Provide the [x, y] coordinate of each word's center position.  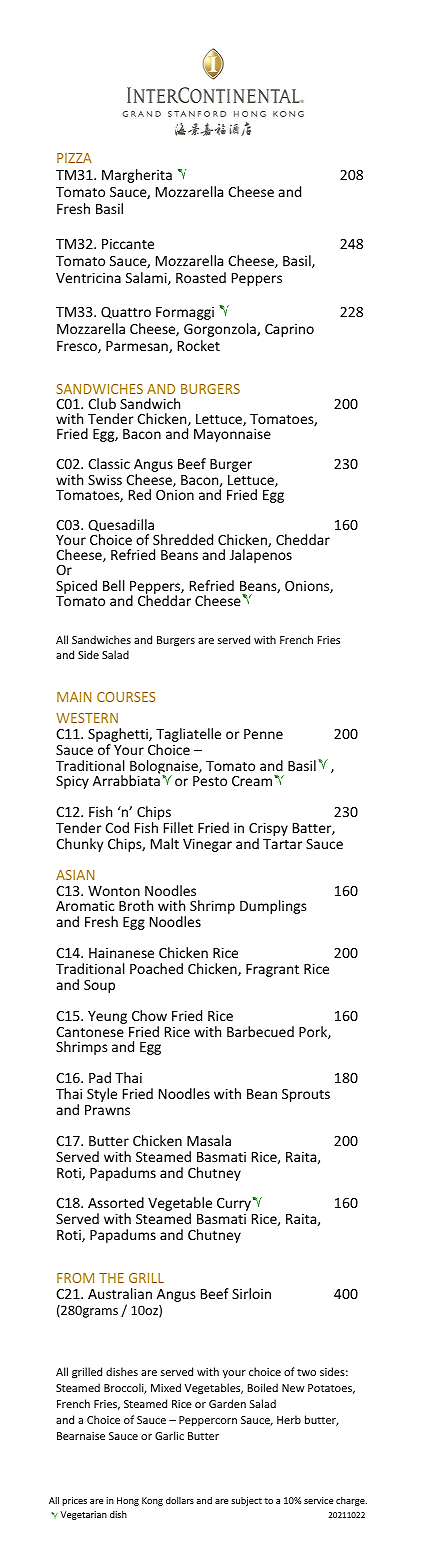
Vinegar [207, 845]
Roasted [201, 277]
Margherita [137, 176]
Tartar [283, 844]
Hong [128, 1501]
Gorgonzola [221, 330]
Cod [117, 827]
